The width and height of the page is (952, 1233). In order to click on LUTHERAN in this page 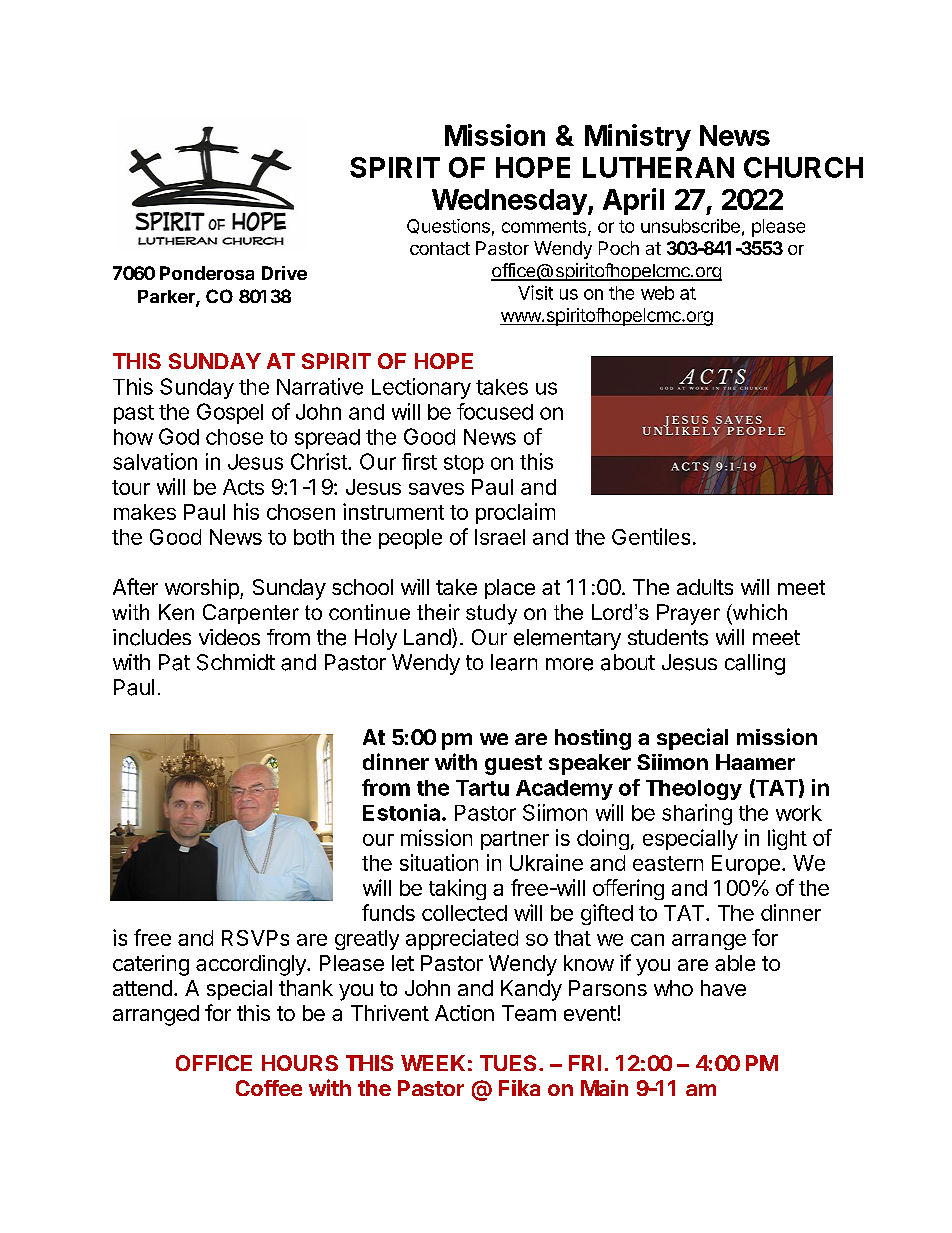, I will do `click(658, 167)`.
